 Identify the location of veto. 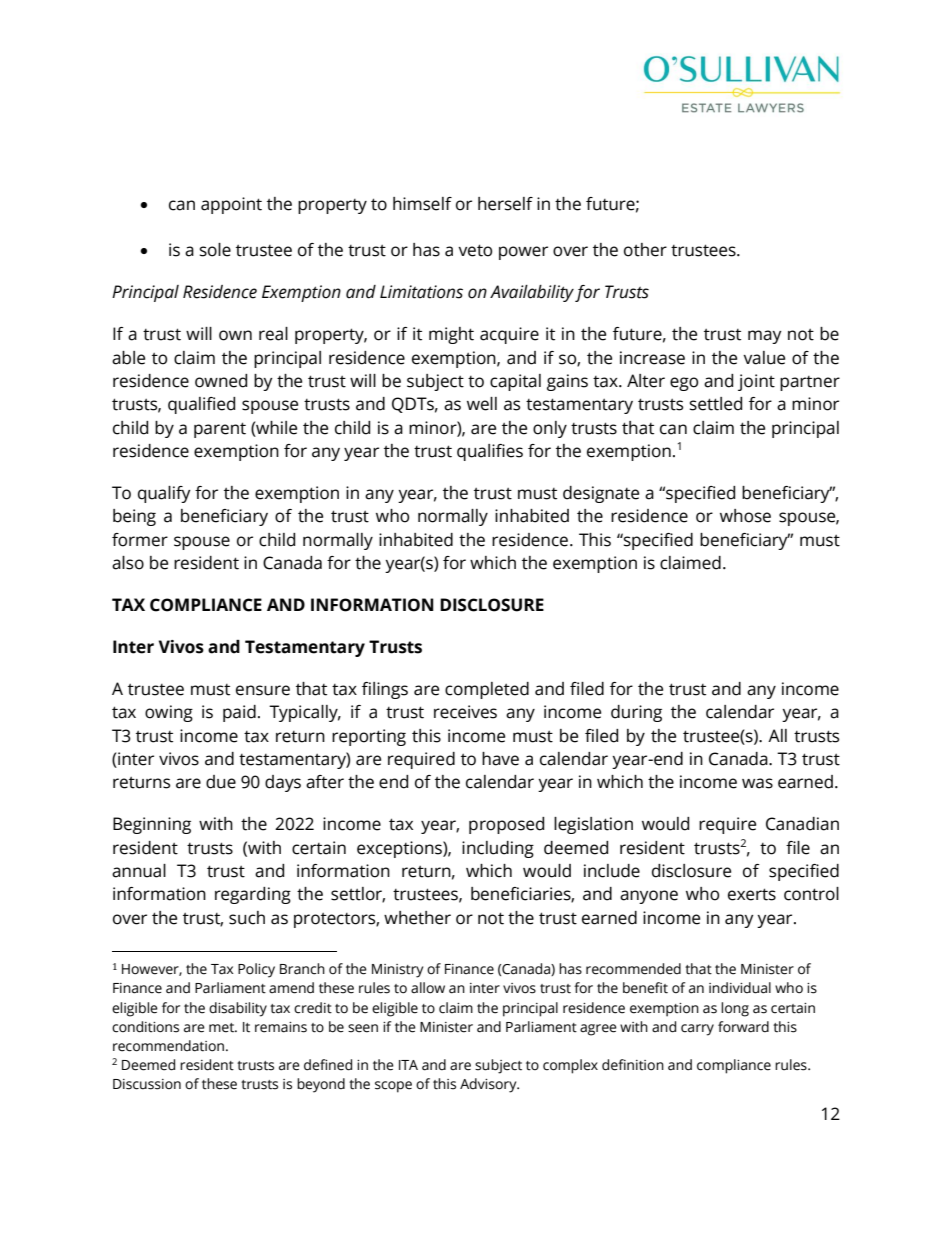
(475, 250).
